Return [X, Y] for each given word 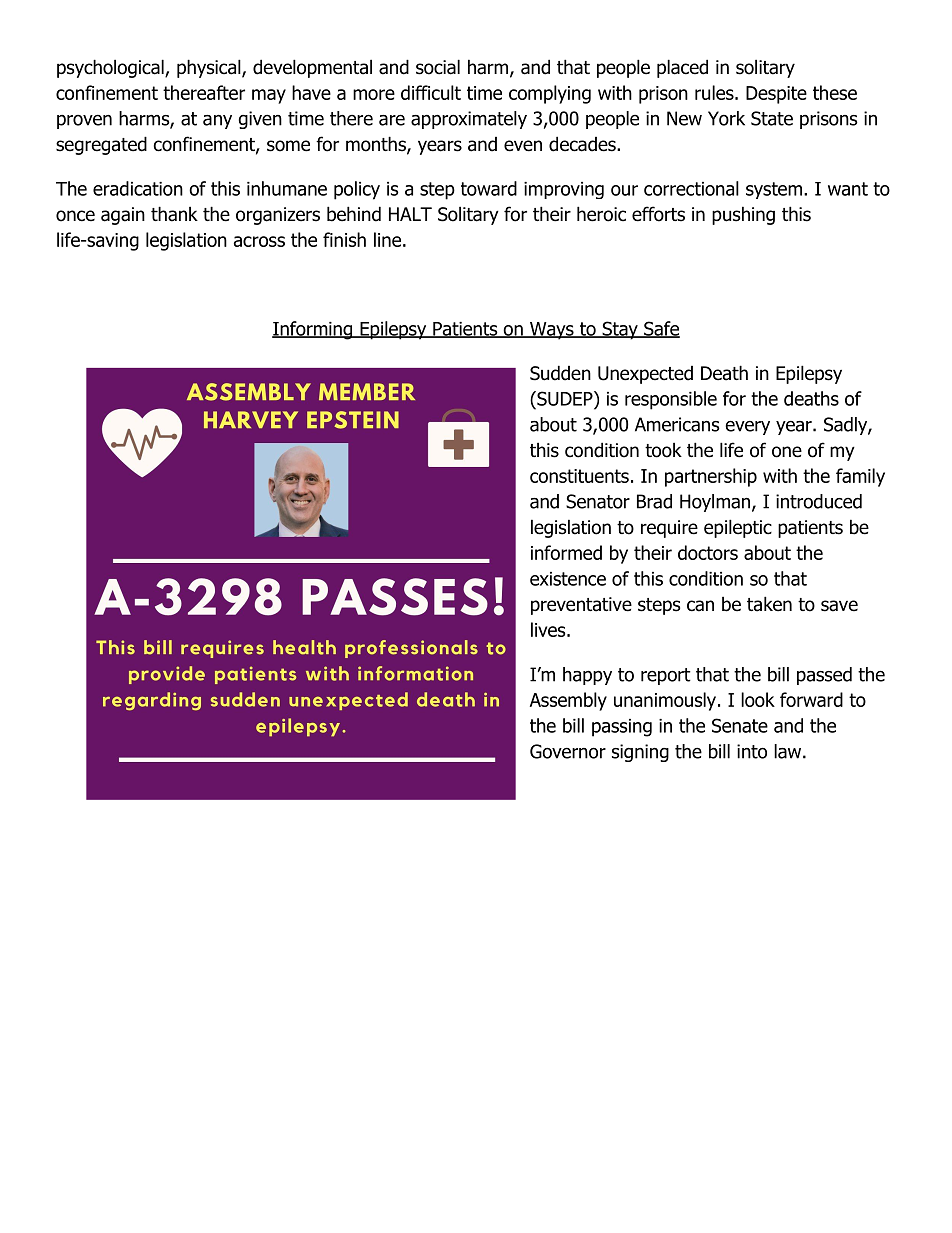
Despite [776, 95]
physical [210, 68]
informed [566, 552]
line [387, 239]
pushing [743, 215]
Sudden [560, 373]
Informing [313, 330]
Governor [568, 751]
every [747, 427]
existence [568, 579]
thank [174, 214]
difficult [431, 92]
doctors [708, 552]
